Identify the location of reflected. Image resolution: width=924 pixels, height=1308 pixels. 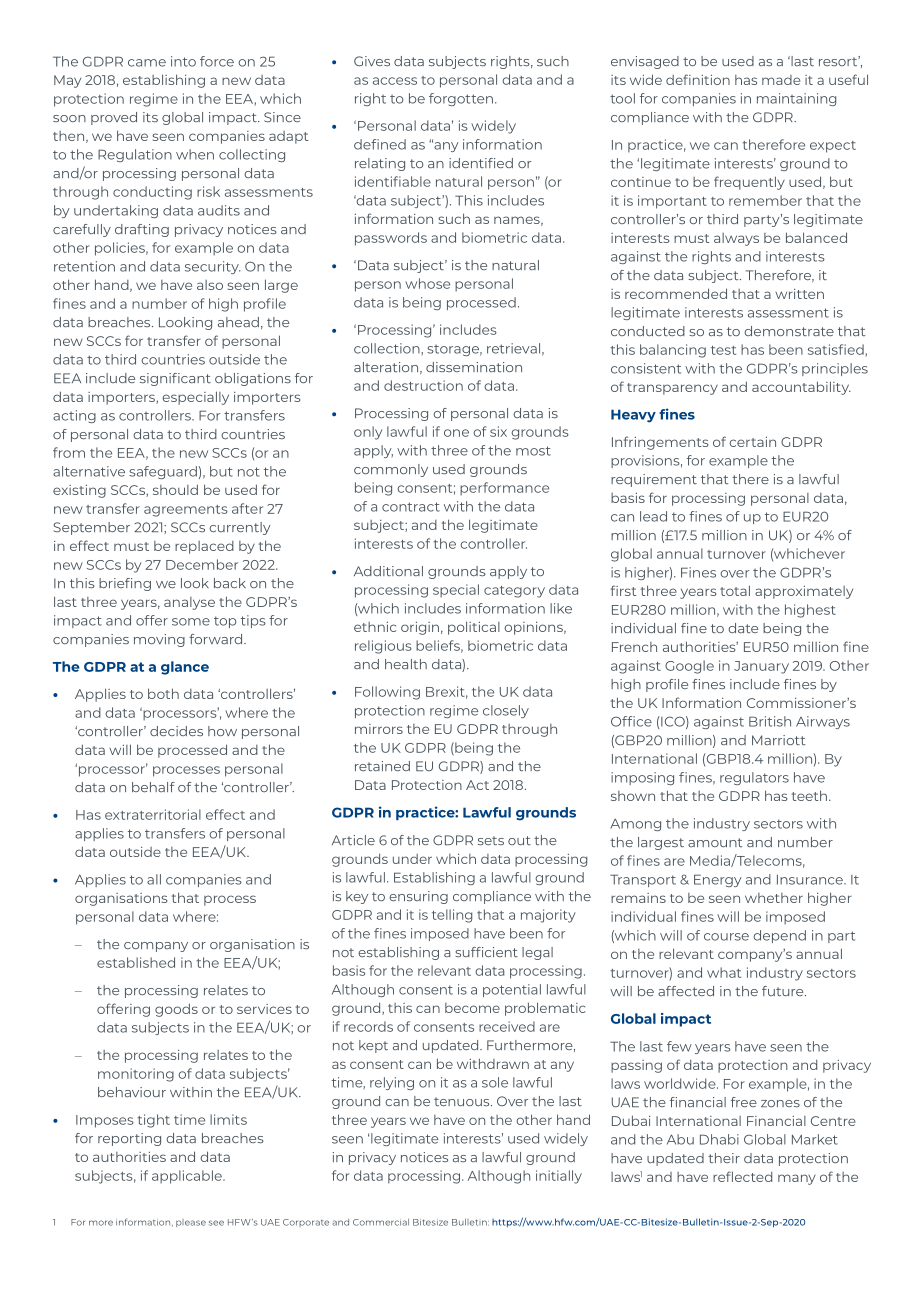
(742, 1176).
